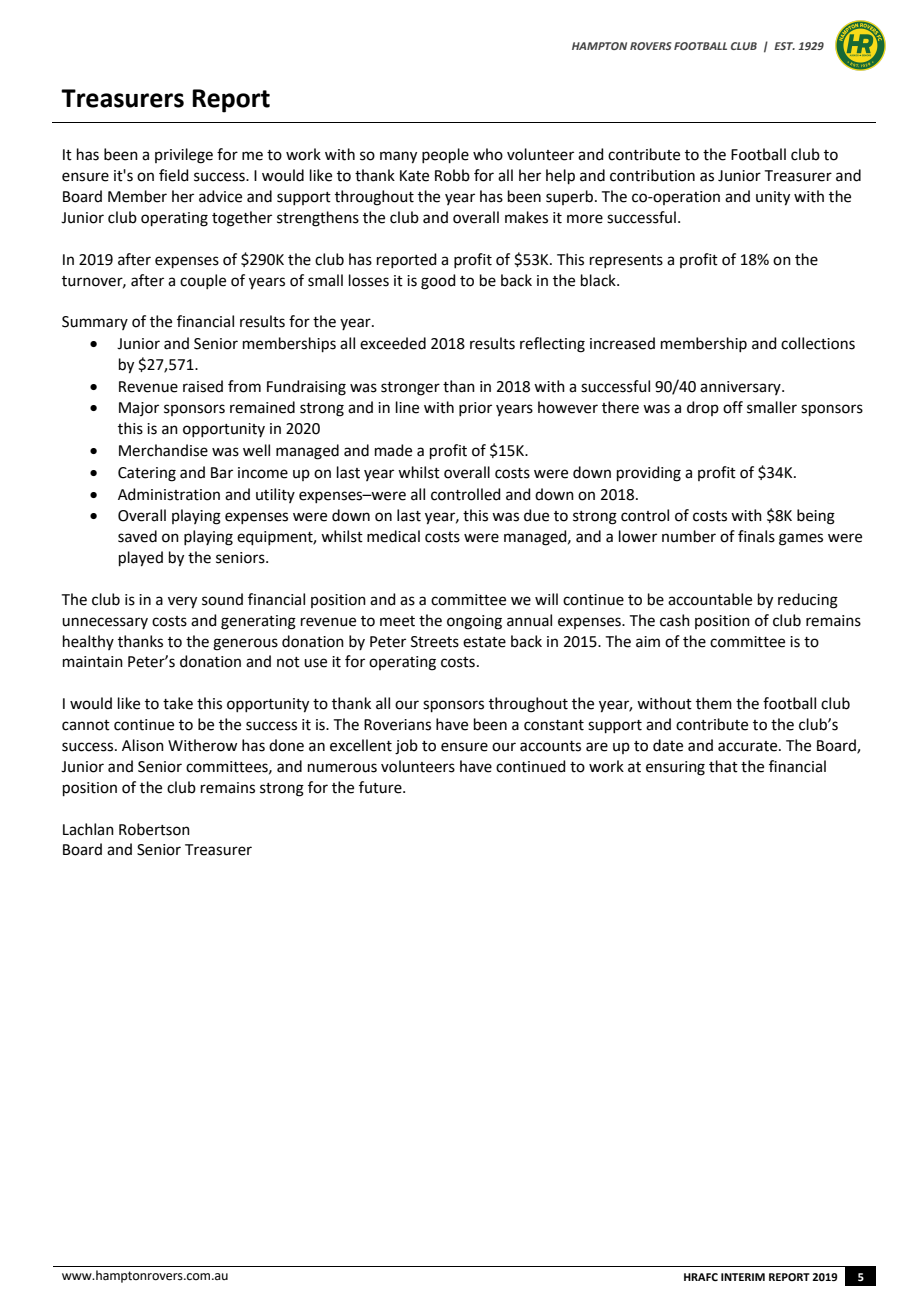  What do you see at coordinates (393, 536) in the image?
I see `medical` at bounding box center [393, 536].
